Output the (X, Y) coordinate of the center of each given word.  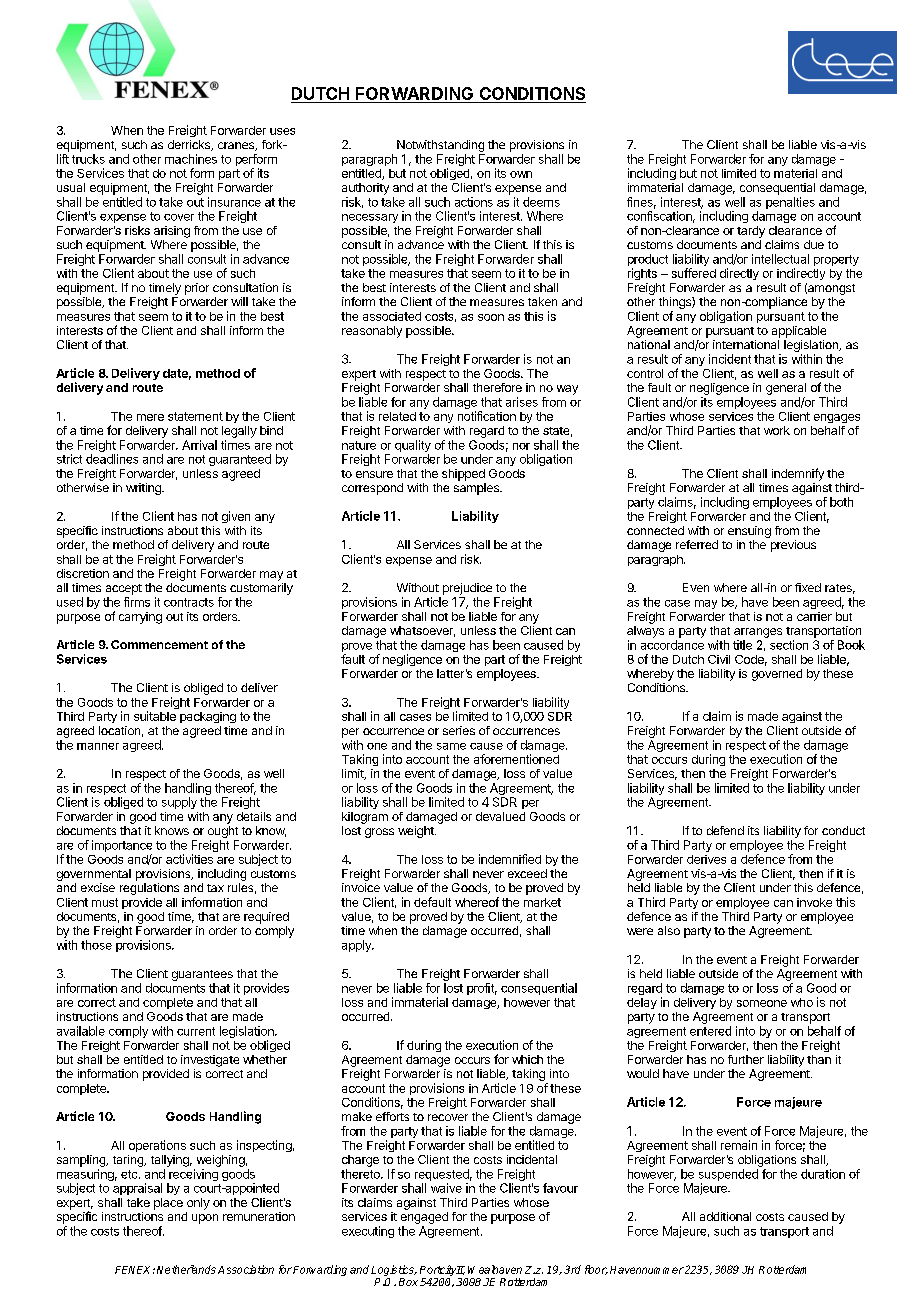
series (459, 730)
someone (762, 1003)
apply (357, 946)
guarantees (202, 975)
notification (487, 416)
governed (777, 675)
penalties (790, 203)
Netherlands (186, 1269)
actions (474, 202)
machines (191, 159)
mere (150, 417)
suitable (155, 716)
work (777, 430)
